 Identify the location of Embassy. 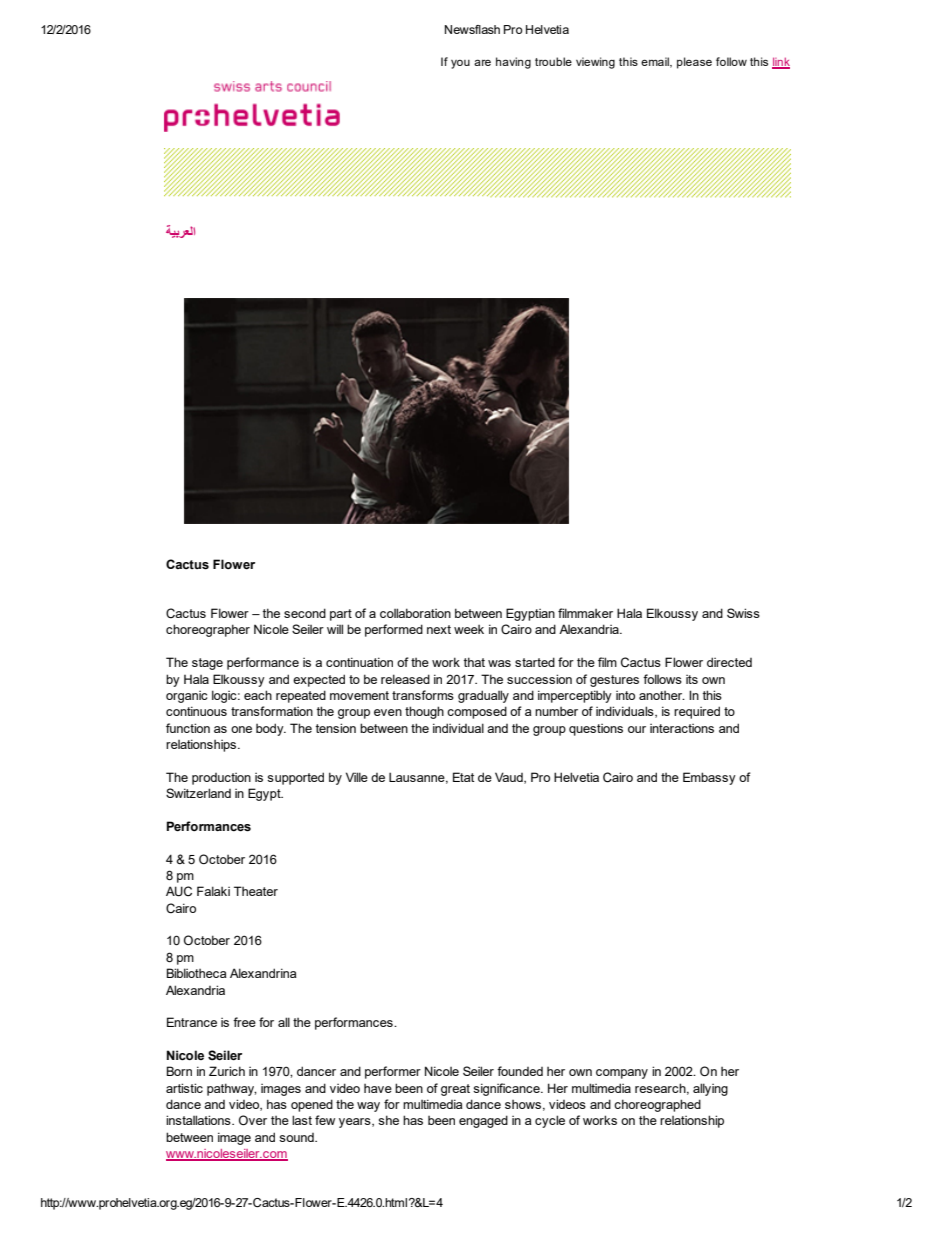
(709, 778).
